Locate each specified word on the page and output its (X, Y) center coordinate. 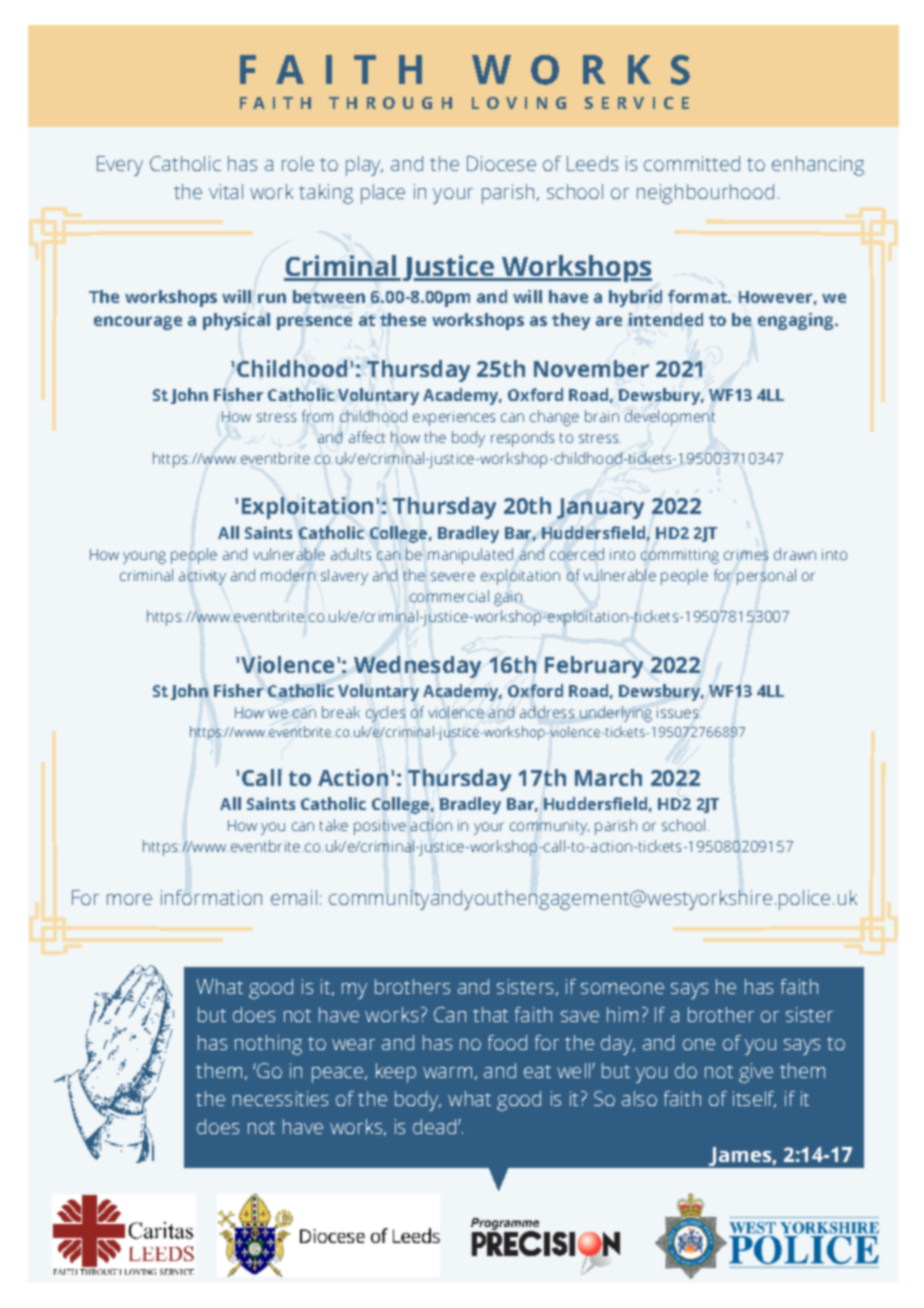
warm (447, 1072)
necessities (280, 1098)
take (334, 825)
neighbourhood (705, 194)
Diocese (501, 163)
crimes (746, 554)
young (144, 557)
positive (380, 827)
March (608, 777)
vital (226, 191)
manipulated (470, 556)
